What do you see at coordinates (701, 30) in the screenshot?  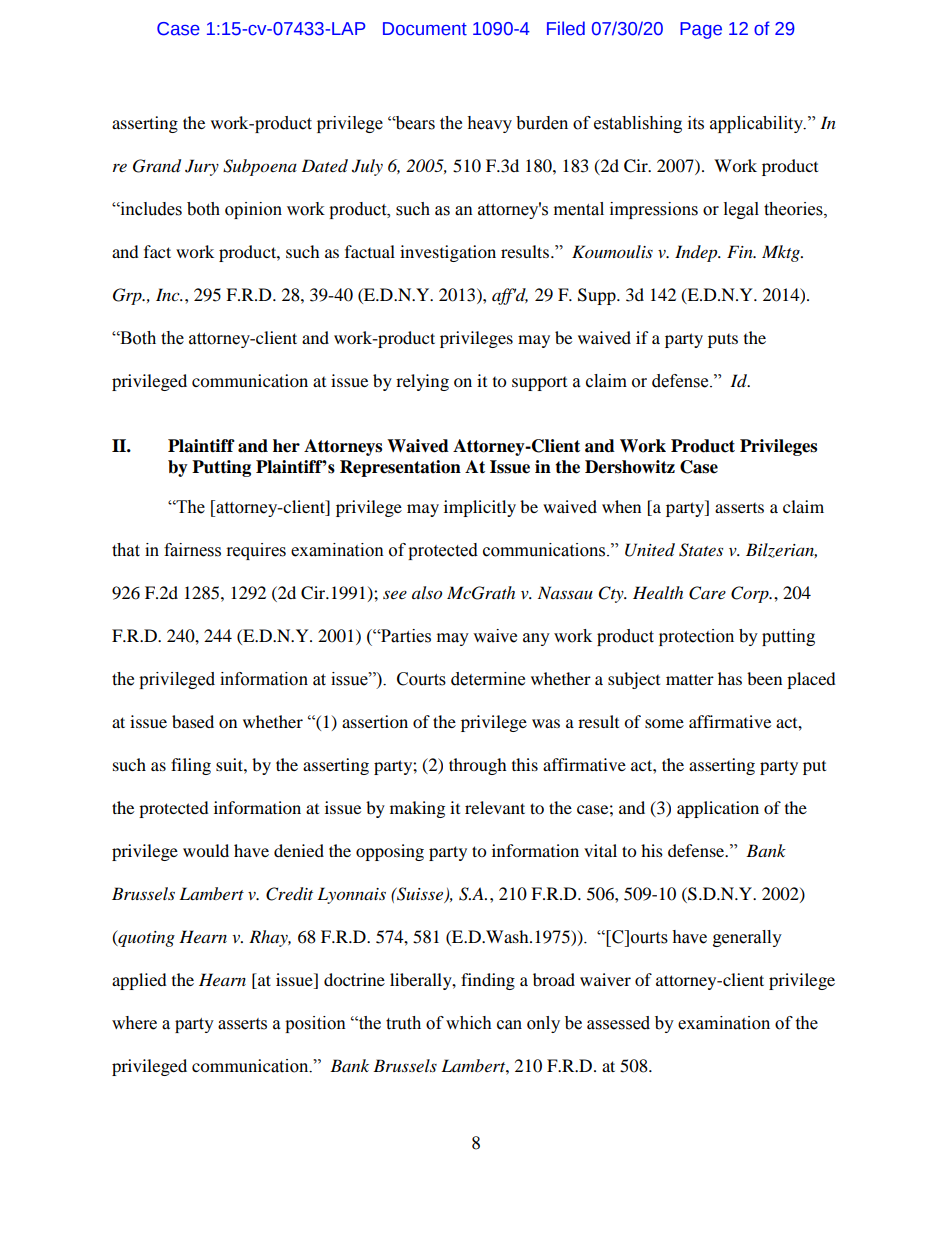 I see `Page` at bounding box center [701, 30].
